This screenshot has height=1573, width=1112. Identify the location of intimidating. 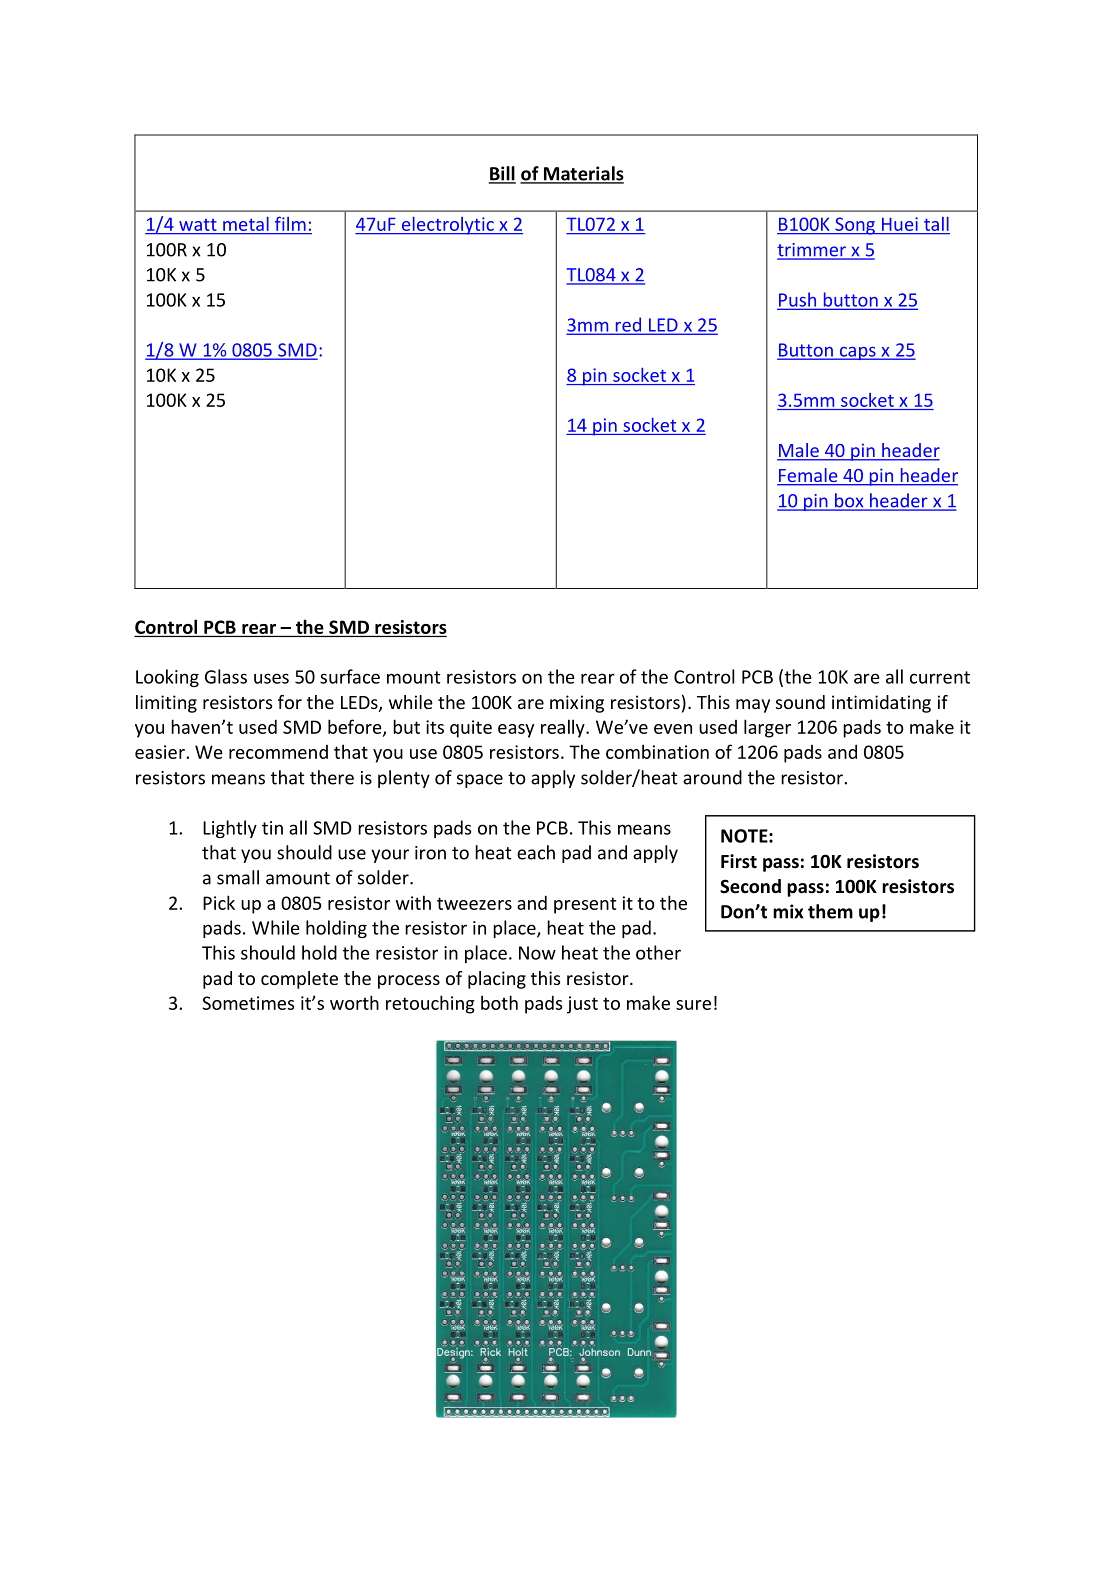
(881, 704).
